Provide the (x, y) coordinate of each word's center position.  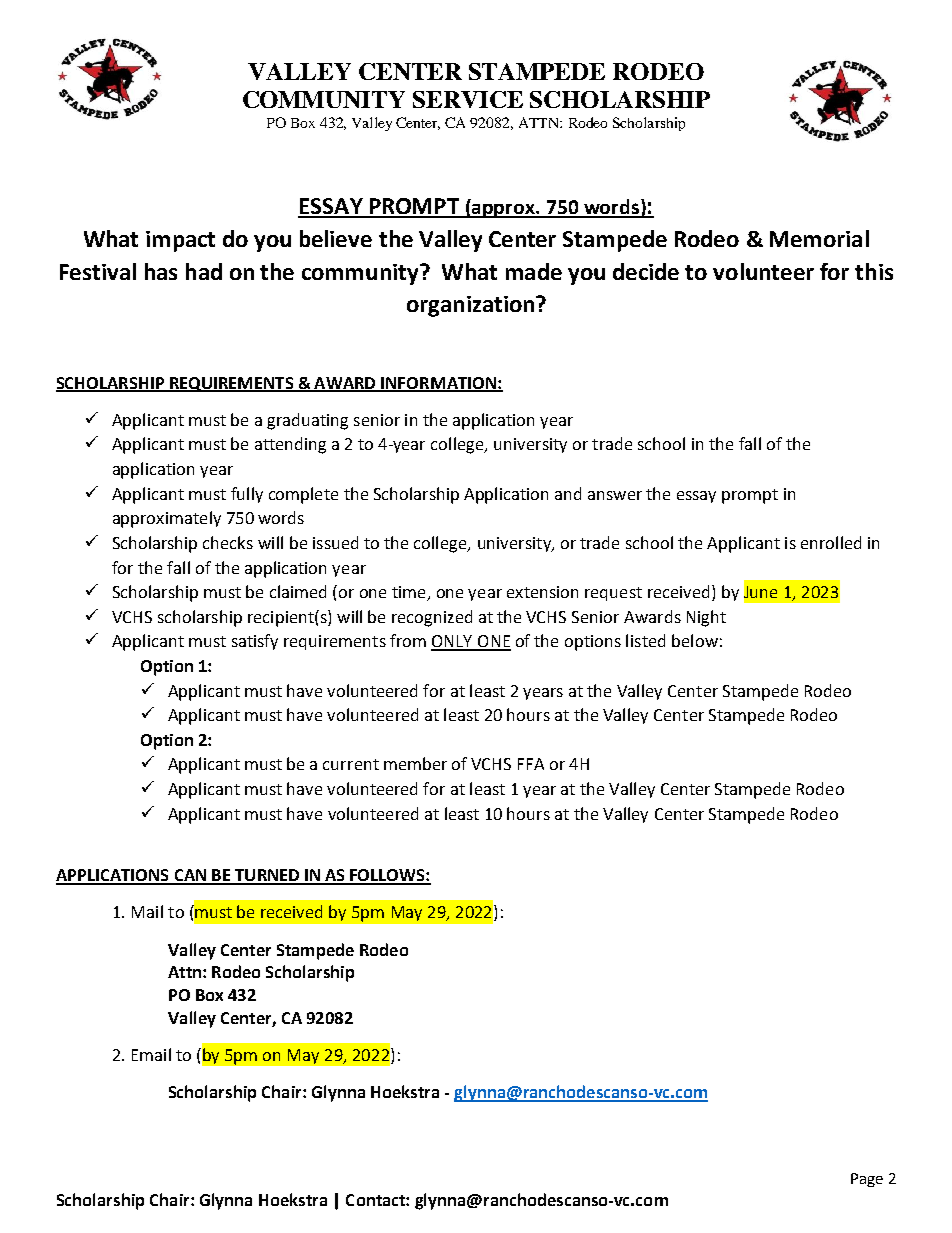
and (568, 493)
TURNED (267, 876)
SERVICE (468, 99)
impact (180, 241)
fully (247, 495)
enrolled (831, 542)
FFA (531, 764)
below (695, 640)
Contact (376, 1200)
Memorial (819, 238)
